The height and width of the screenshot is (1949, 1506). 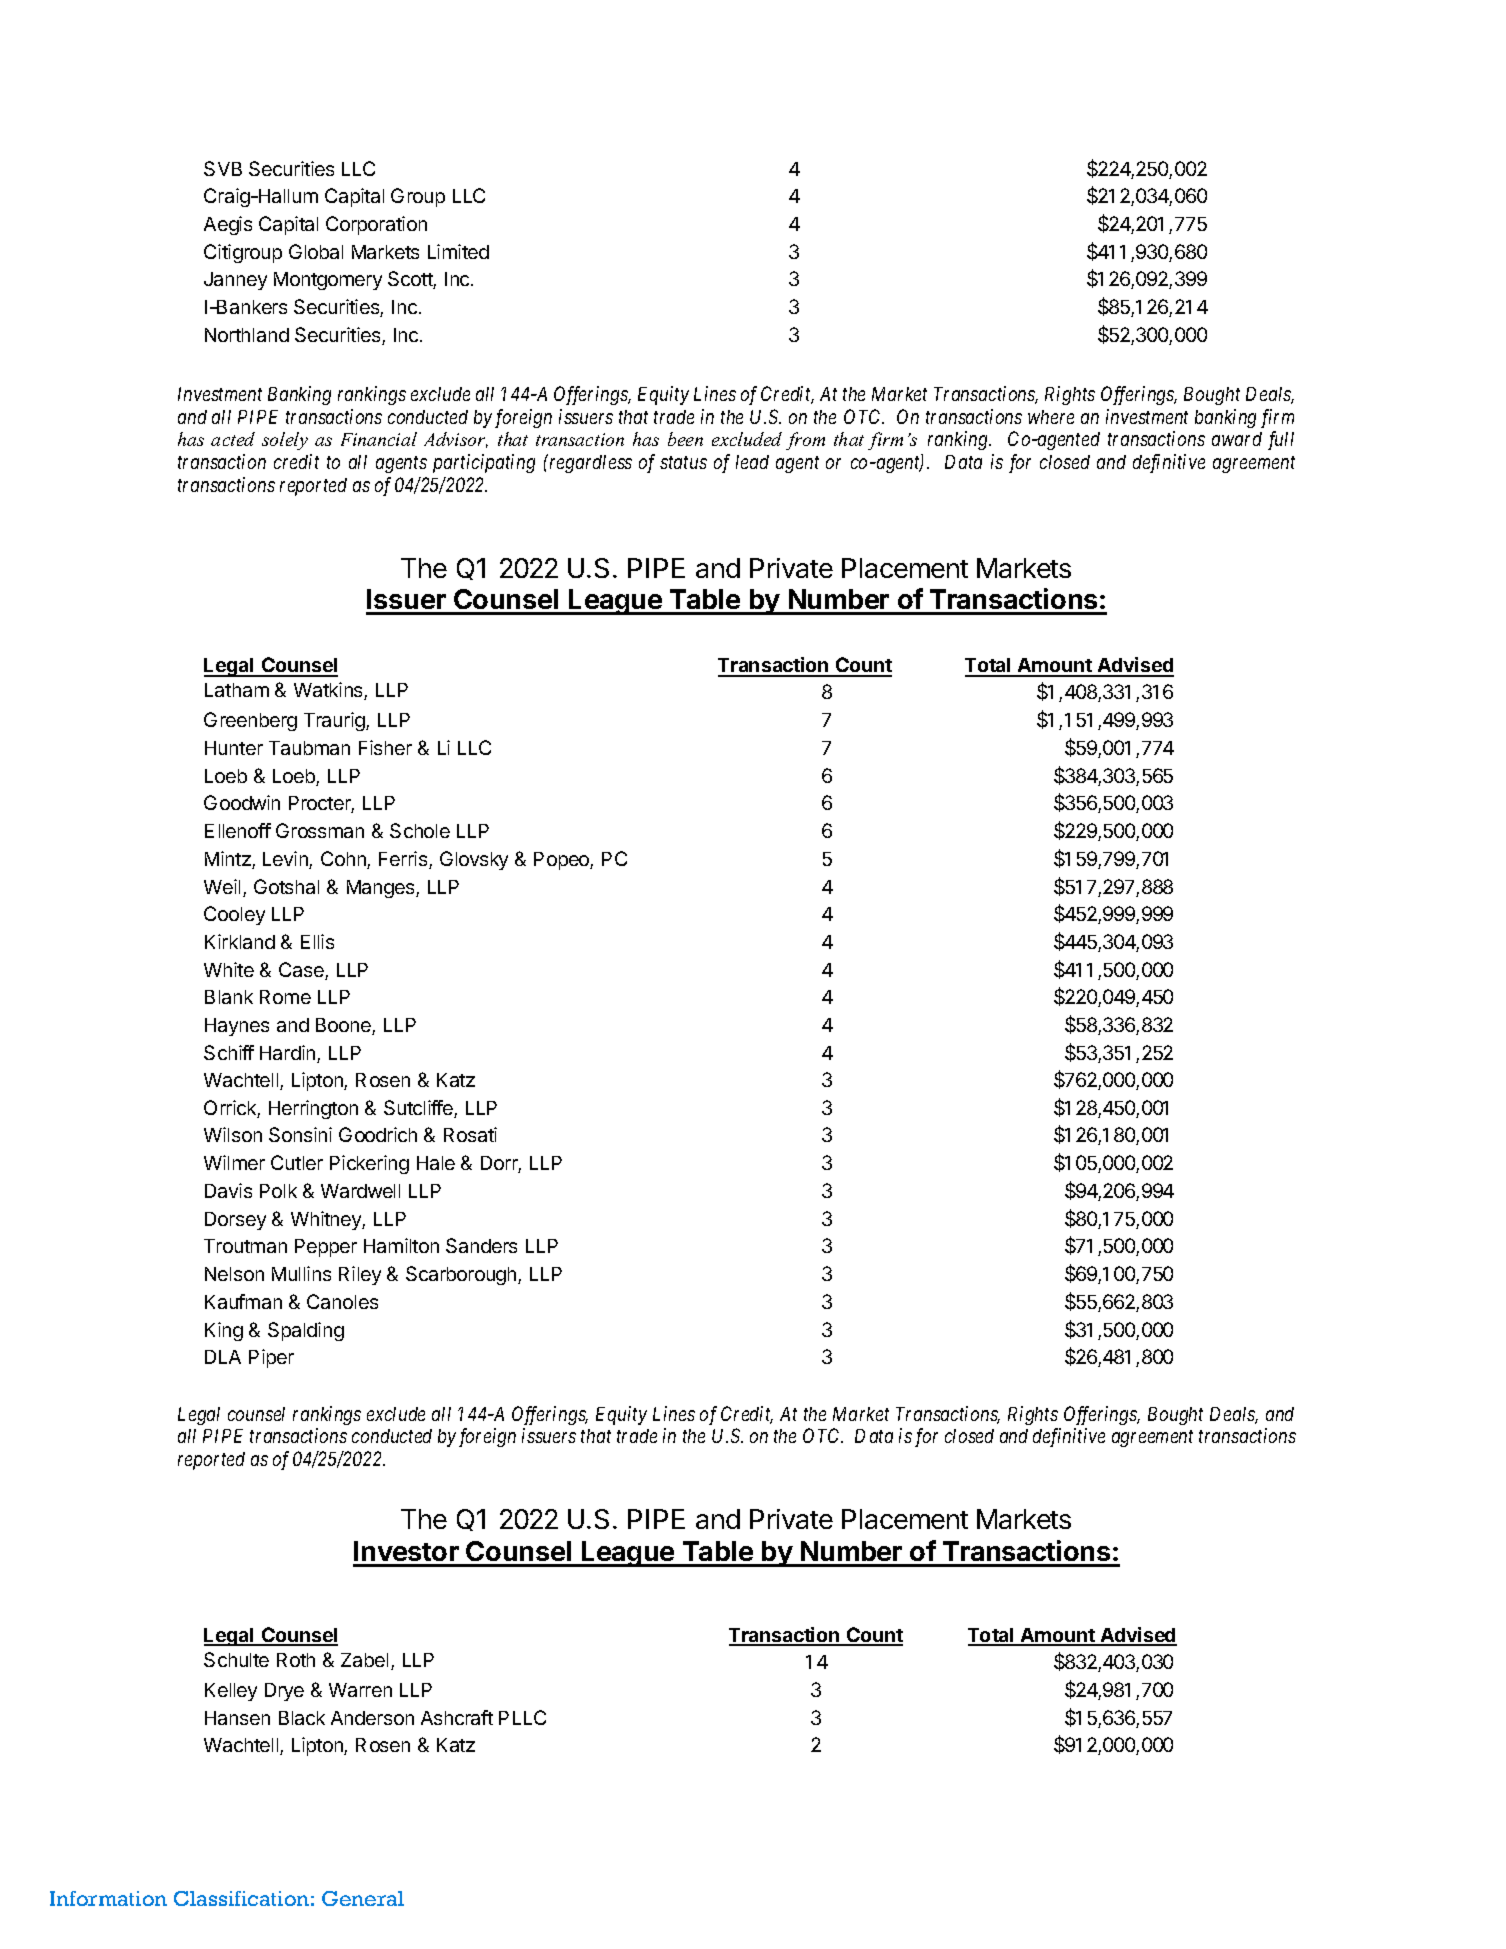 I want to click on award, so click(x=1237, y=439).
